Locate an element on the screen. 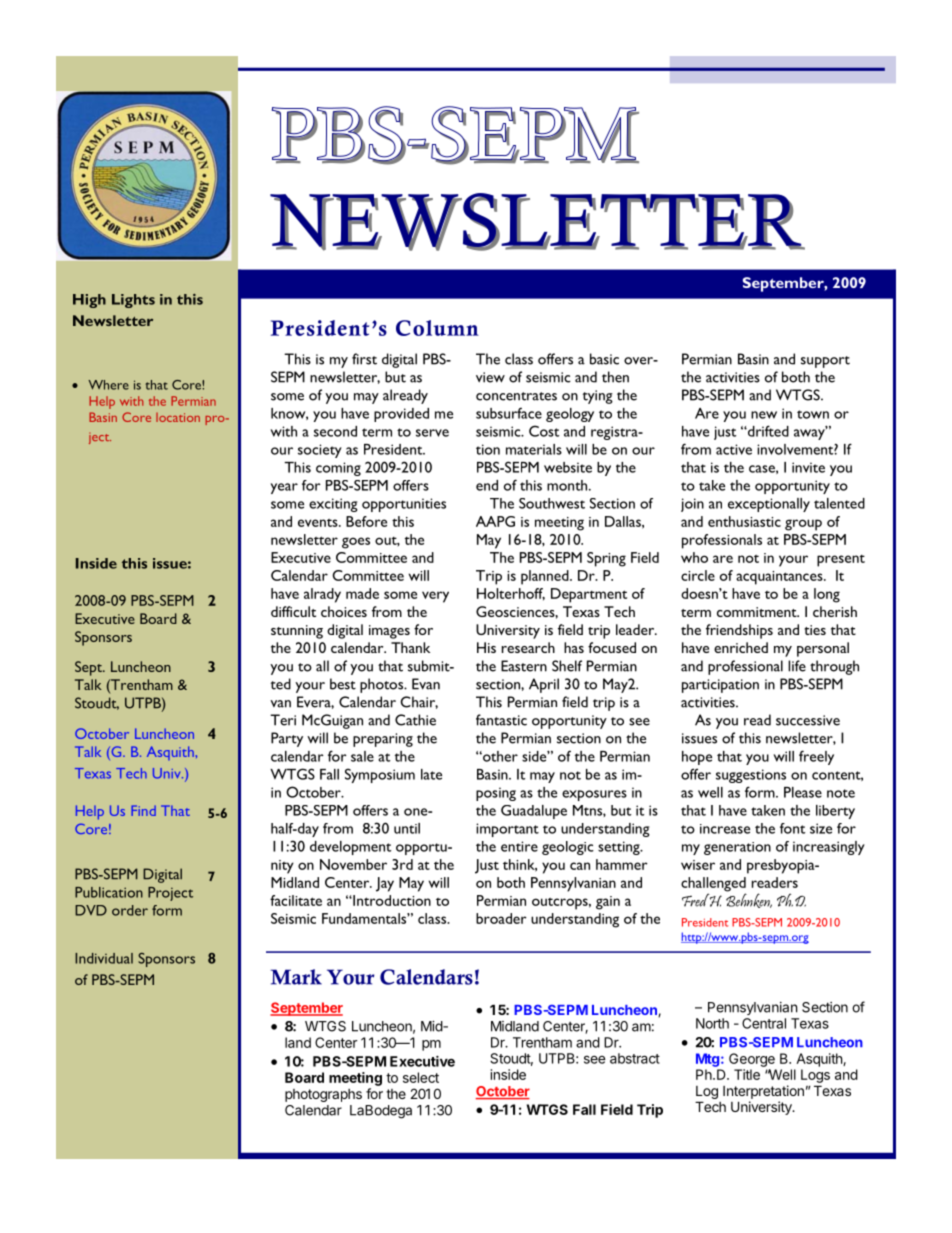 The height and width of the screenshot is (1233, 952). broader is located at coordinates (501, 918).
